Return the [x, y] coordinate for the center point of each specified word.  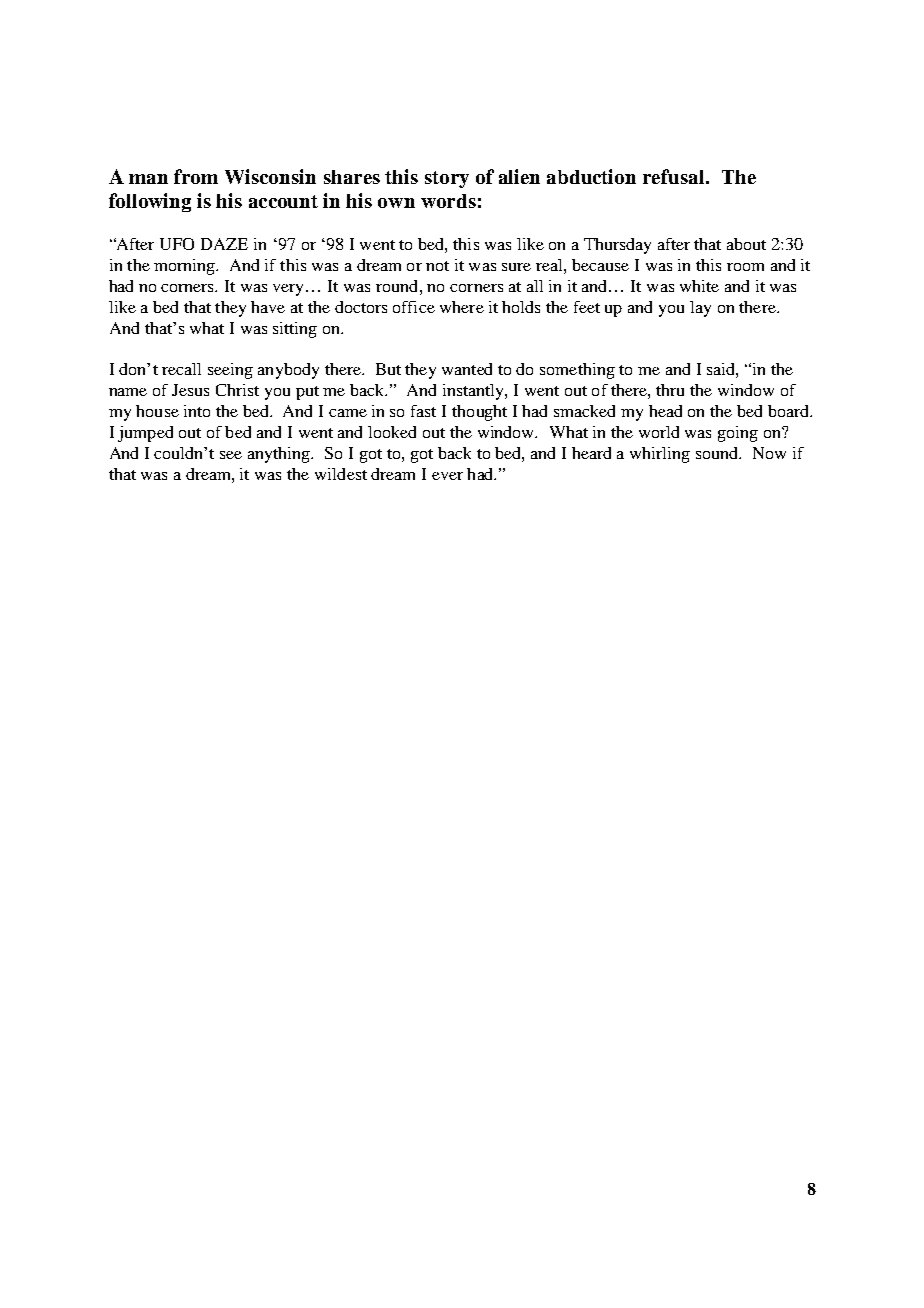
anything [280, 455]
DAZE [224, 244]
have [268, 307]
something [577, 371]
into [197, 411]
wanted [467, 369]
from [196, 176]
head [665, 411]
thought [479, 413]
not [437, 266]
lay [700, 309]
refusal [675, 176]
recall [181, 369]
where [462, 307]
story [447, 179]
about [746, 244]
